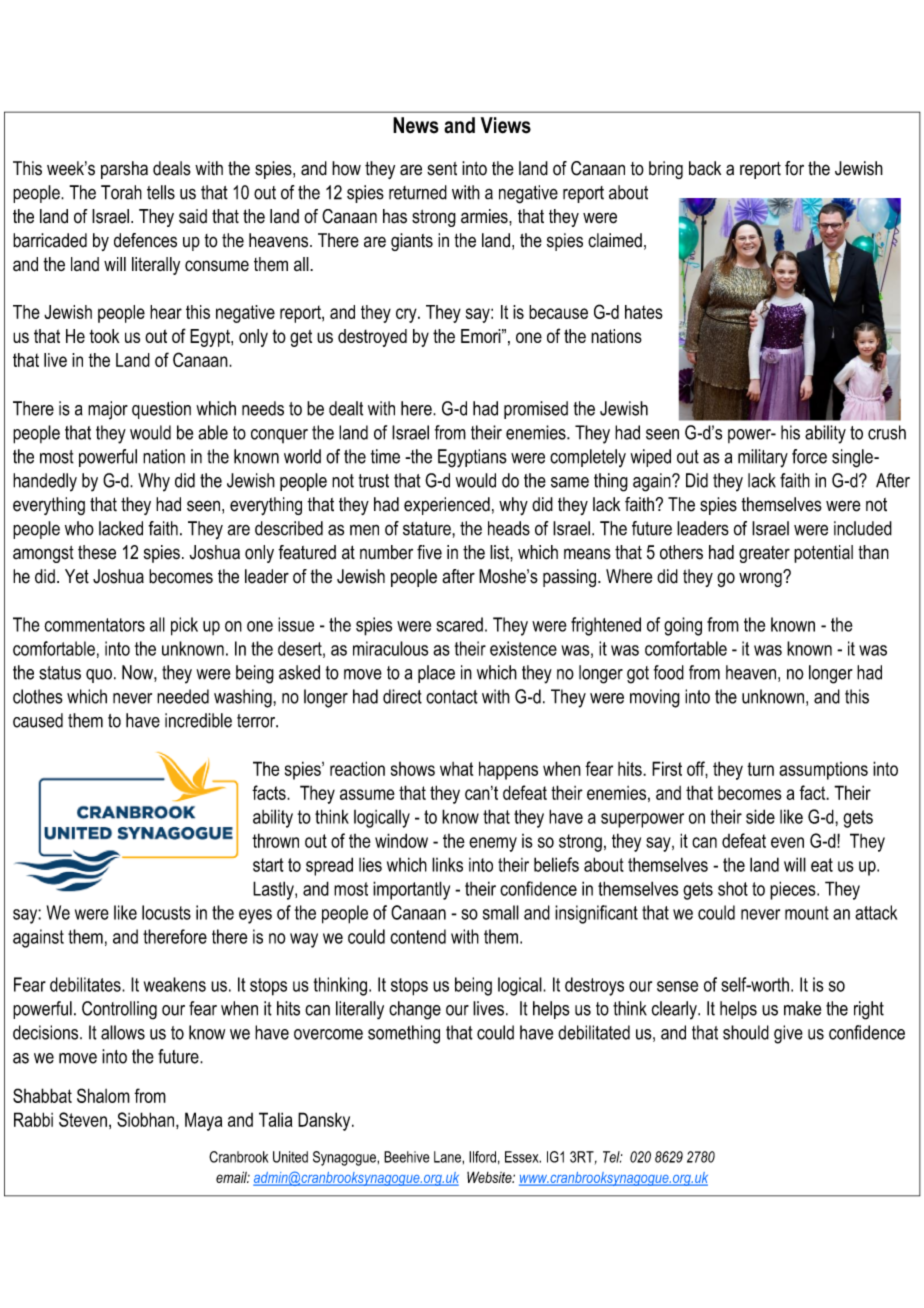 Image resolution: width=924 pixels, height=1308 pixels. Describe the element at coordinates (198, 720) in the screenshot. I see `incredible` at that location.
